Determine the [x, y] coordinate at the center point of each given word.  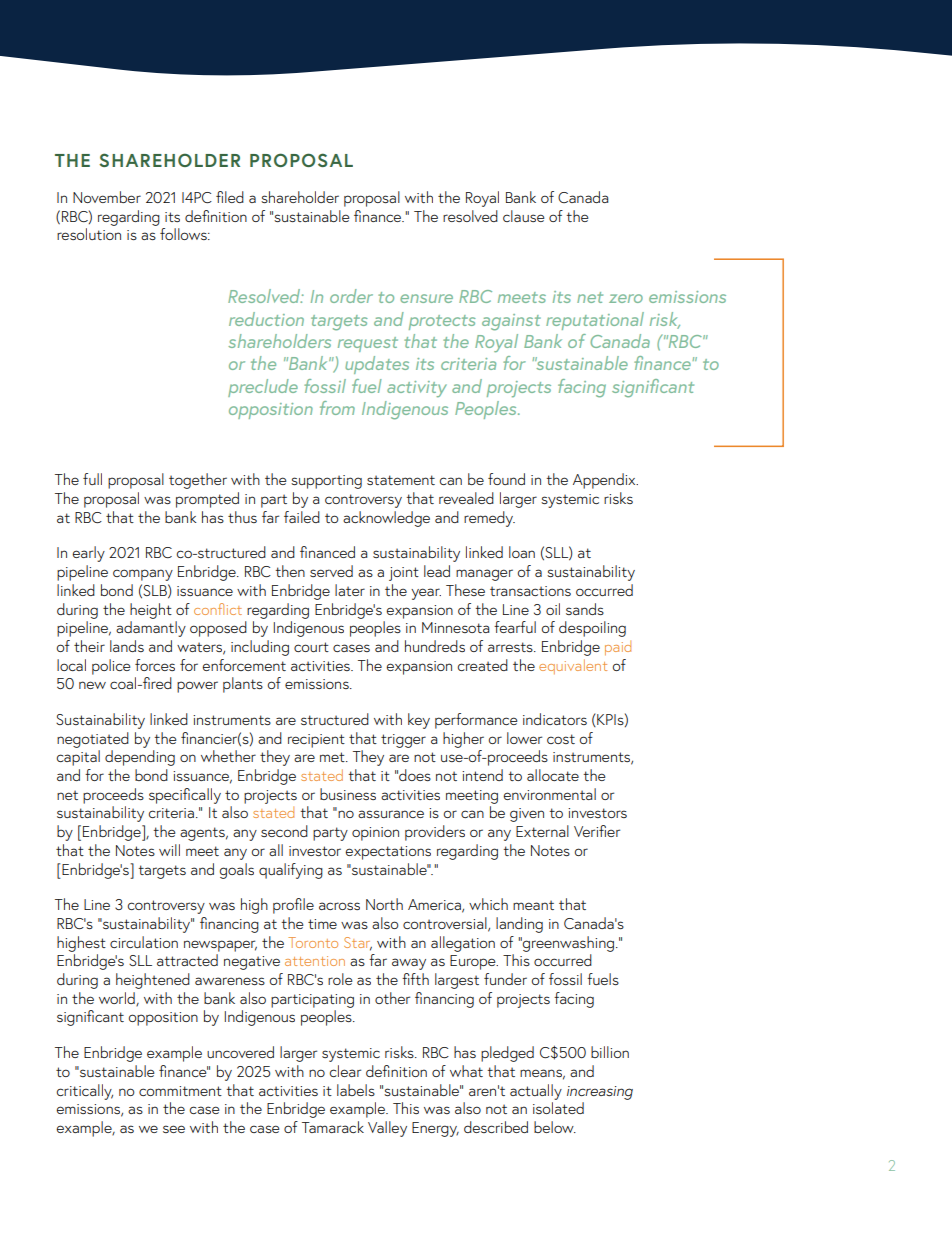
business [348, 794]
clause [524, 216]
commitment [180, 1091]
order [351, 296]
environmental [549, 794]
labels [356, 1090]
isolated [558, 1108]
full [92, 479]
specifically [185, 796]
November [107, 197]
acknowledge [386, 519]
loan [522, 552]
